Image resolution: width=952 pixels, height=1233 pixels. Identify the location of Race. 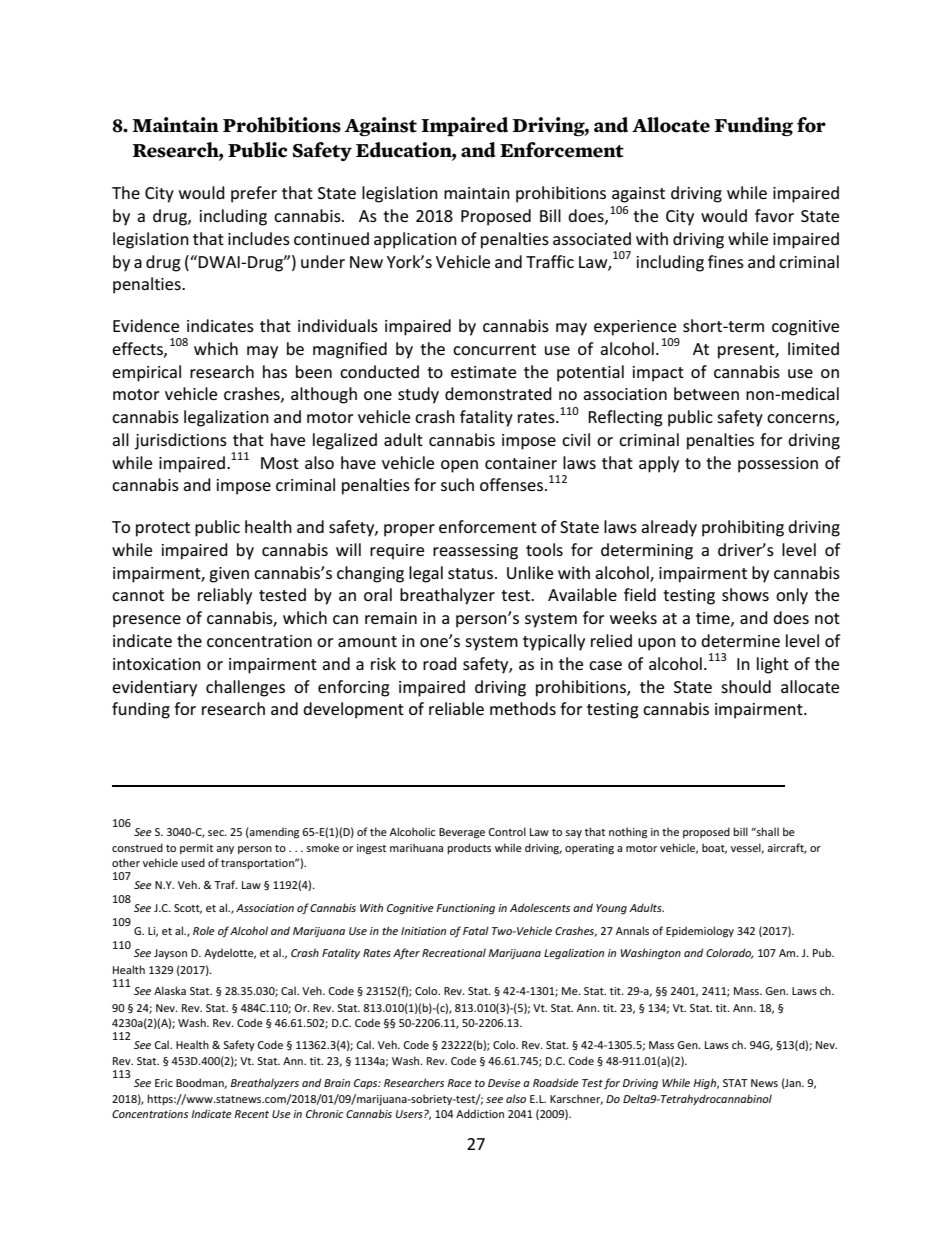
(459, 1083).
